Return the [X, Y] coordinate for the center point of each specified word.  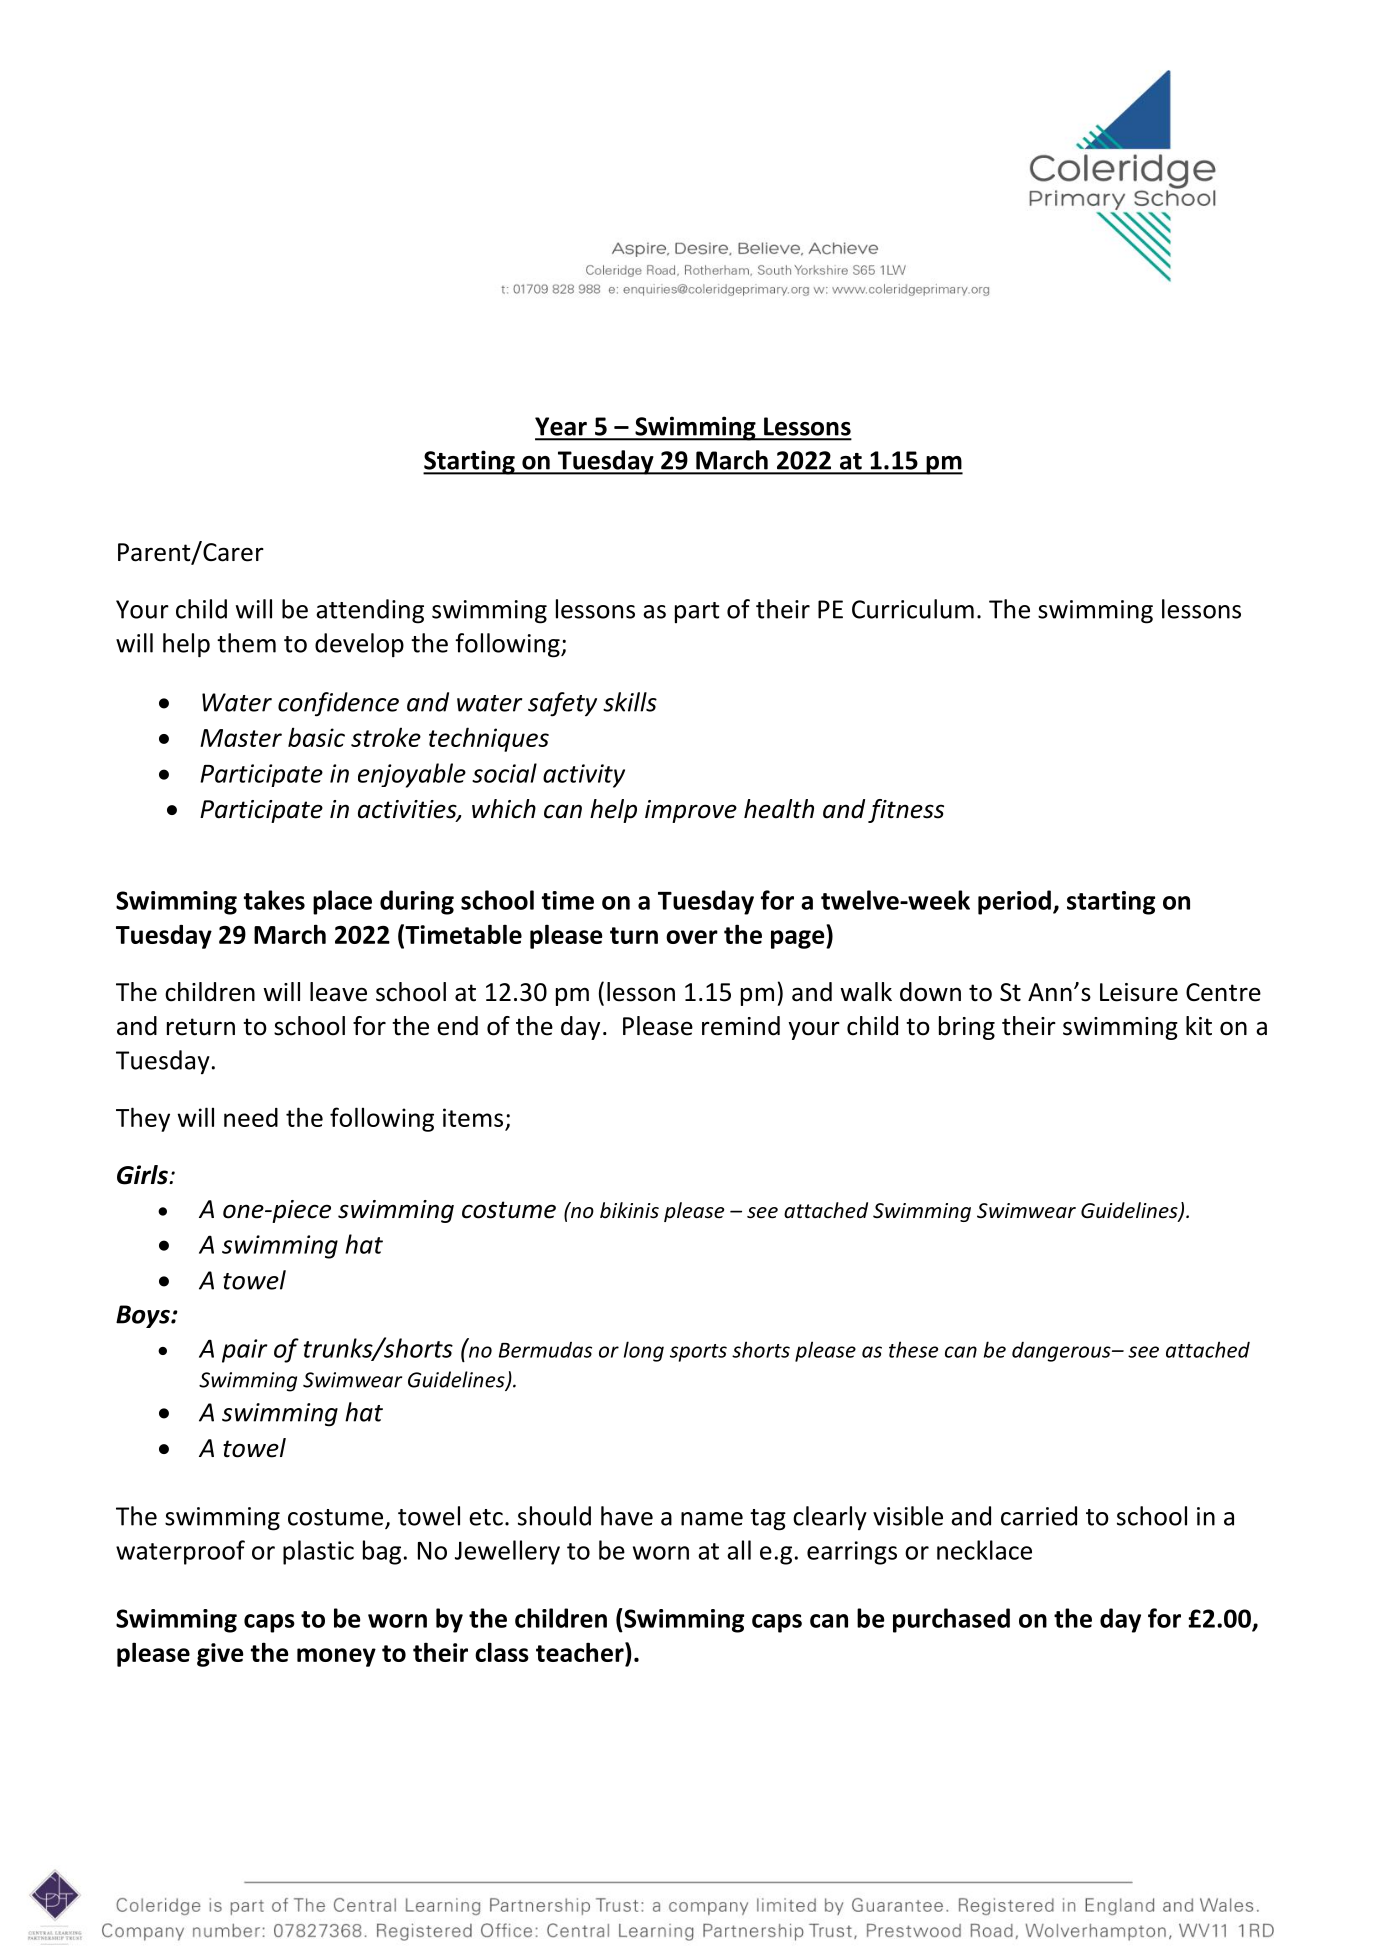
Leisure [1139, 992]
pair [245, 1351]
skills [630, 702]
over [692, 937]
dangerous [1062, 1352]
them [246, 643]
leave [338, 992]
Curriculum [913, 609]
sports [698, 1353]
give [220, 1655]
